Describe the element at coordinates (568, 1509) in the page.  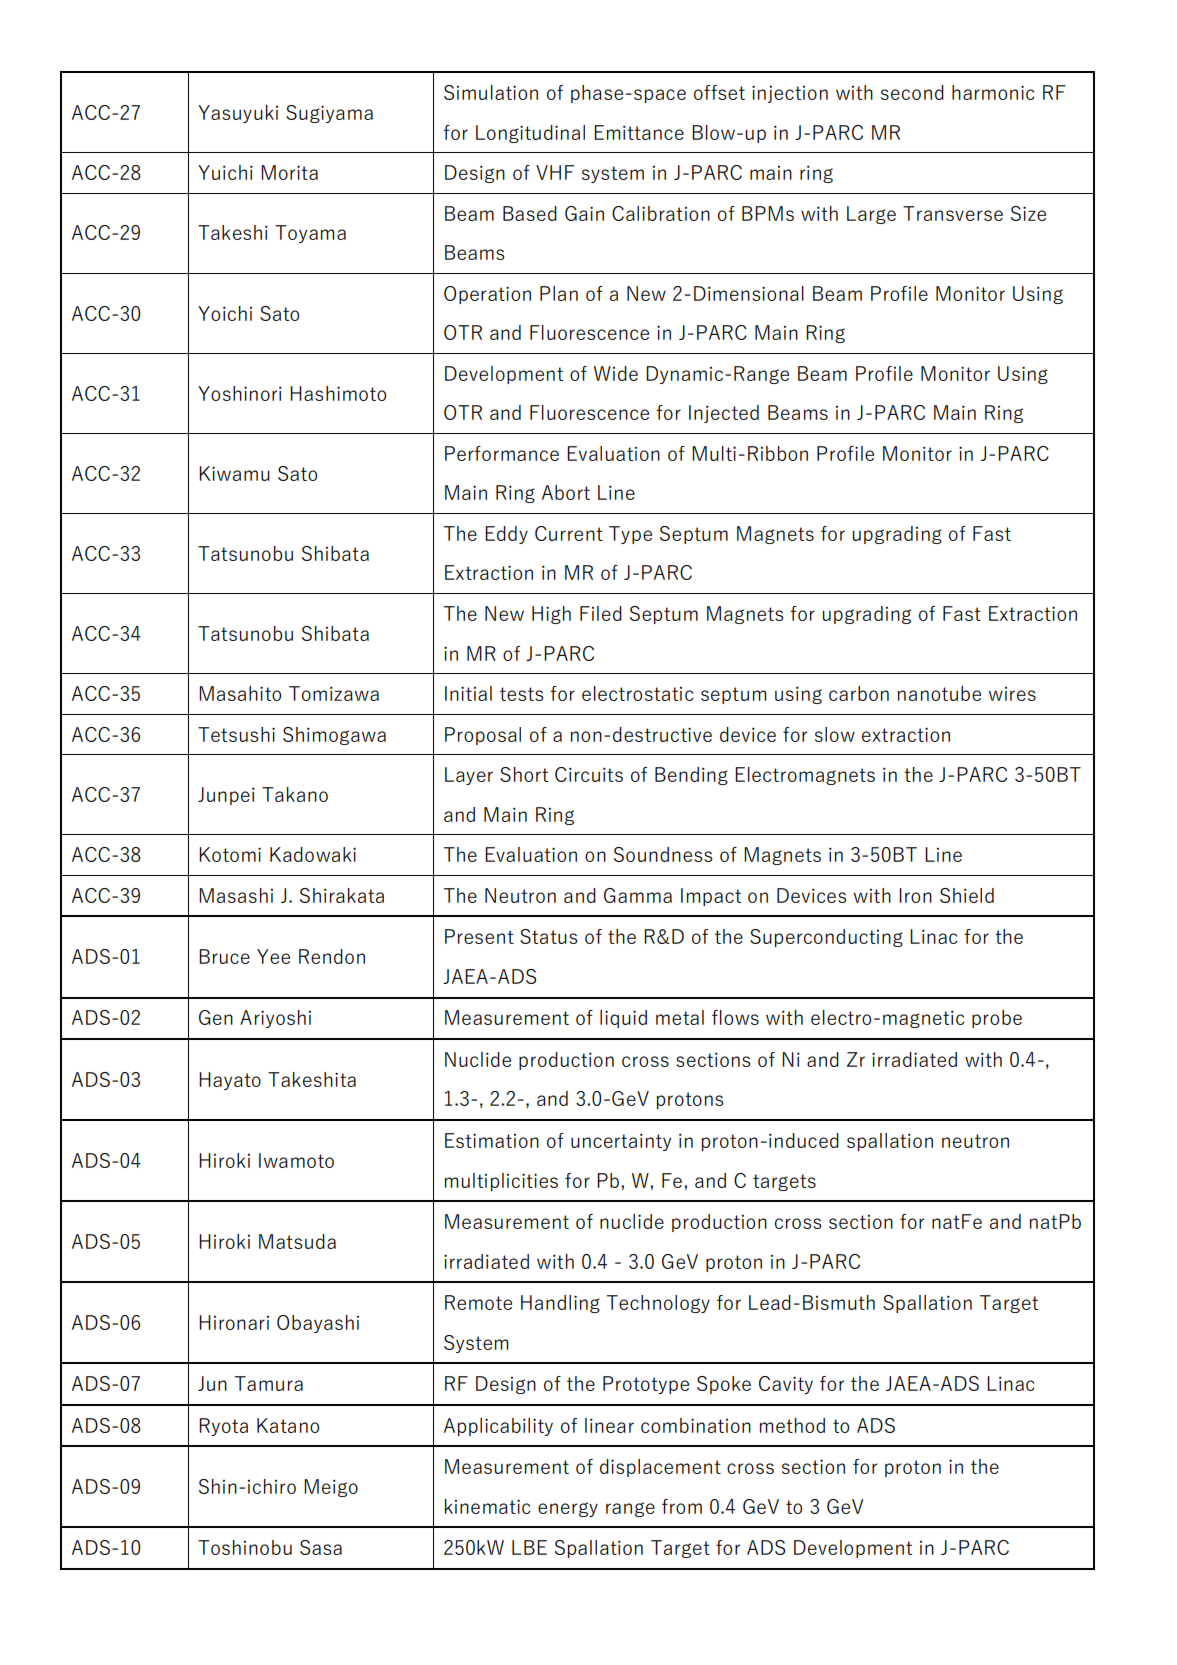
I see `energy` at that location.
